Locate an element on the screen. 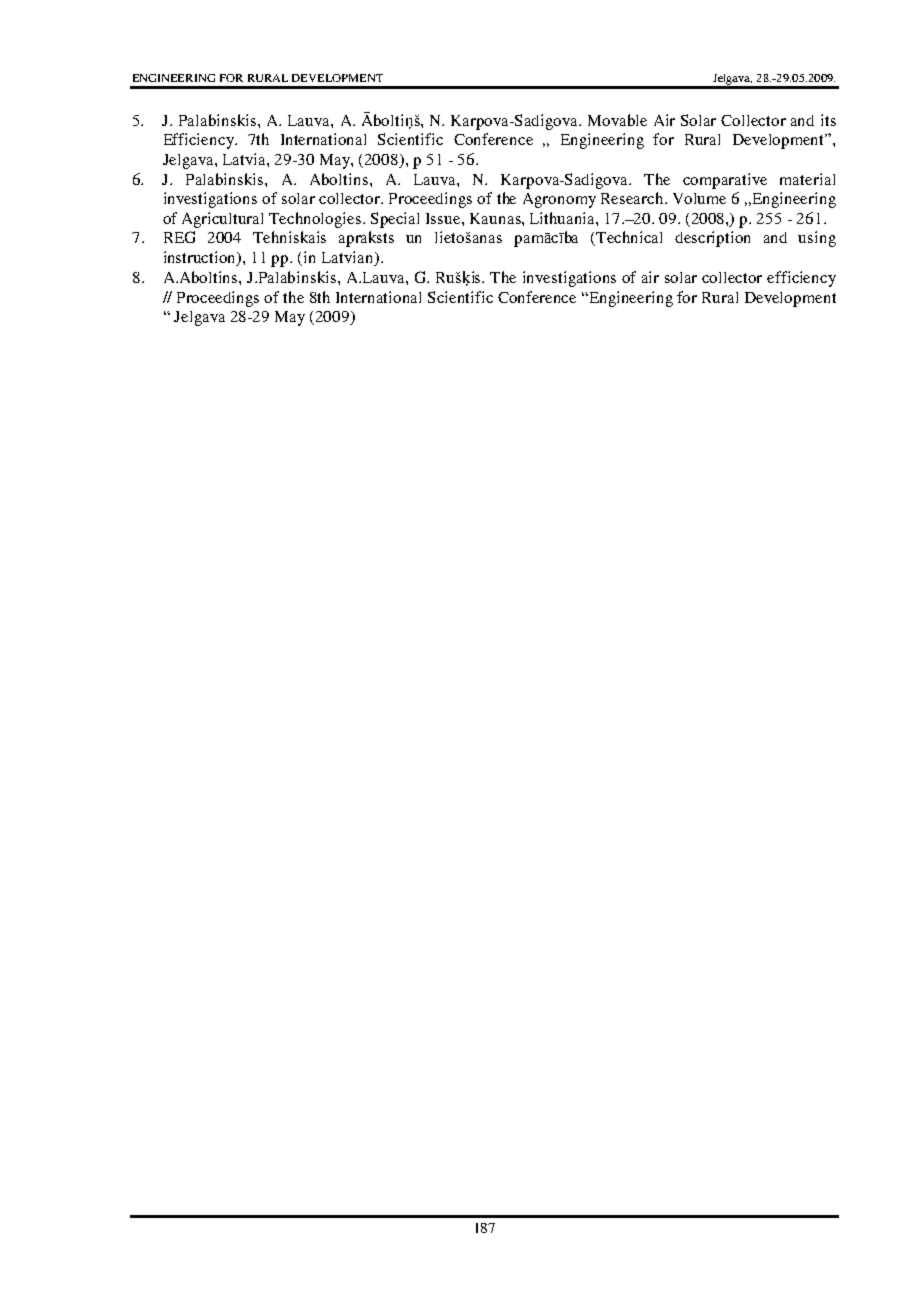 The height and width of the screenshot is (1308, 924). material is located at coordinates (807, 179).
